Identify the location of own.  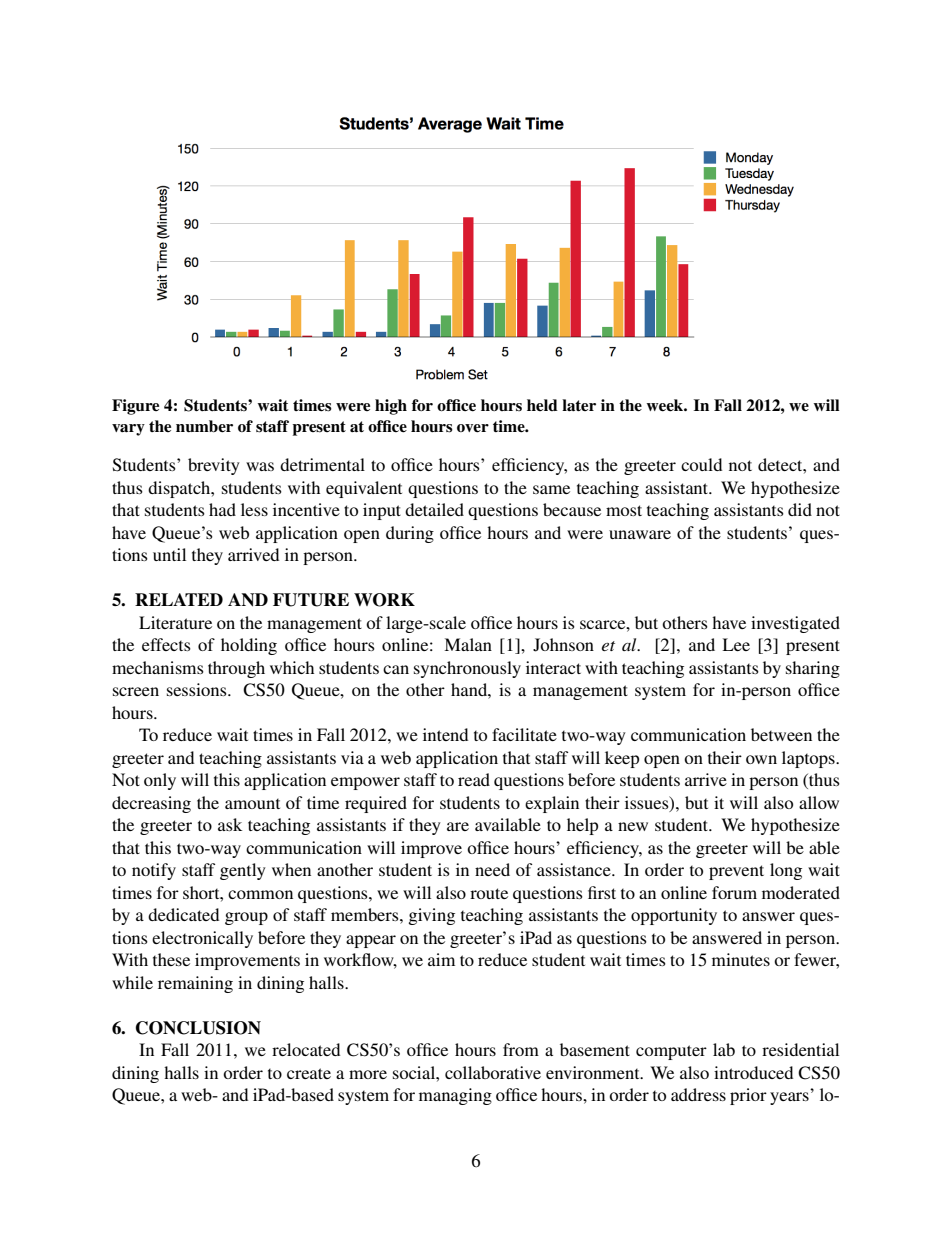
(761, 759).
